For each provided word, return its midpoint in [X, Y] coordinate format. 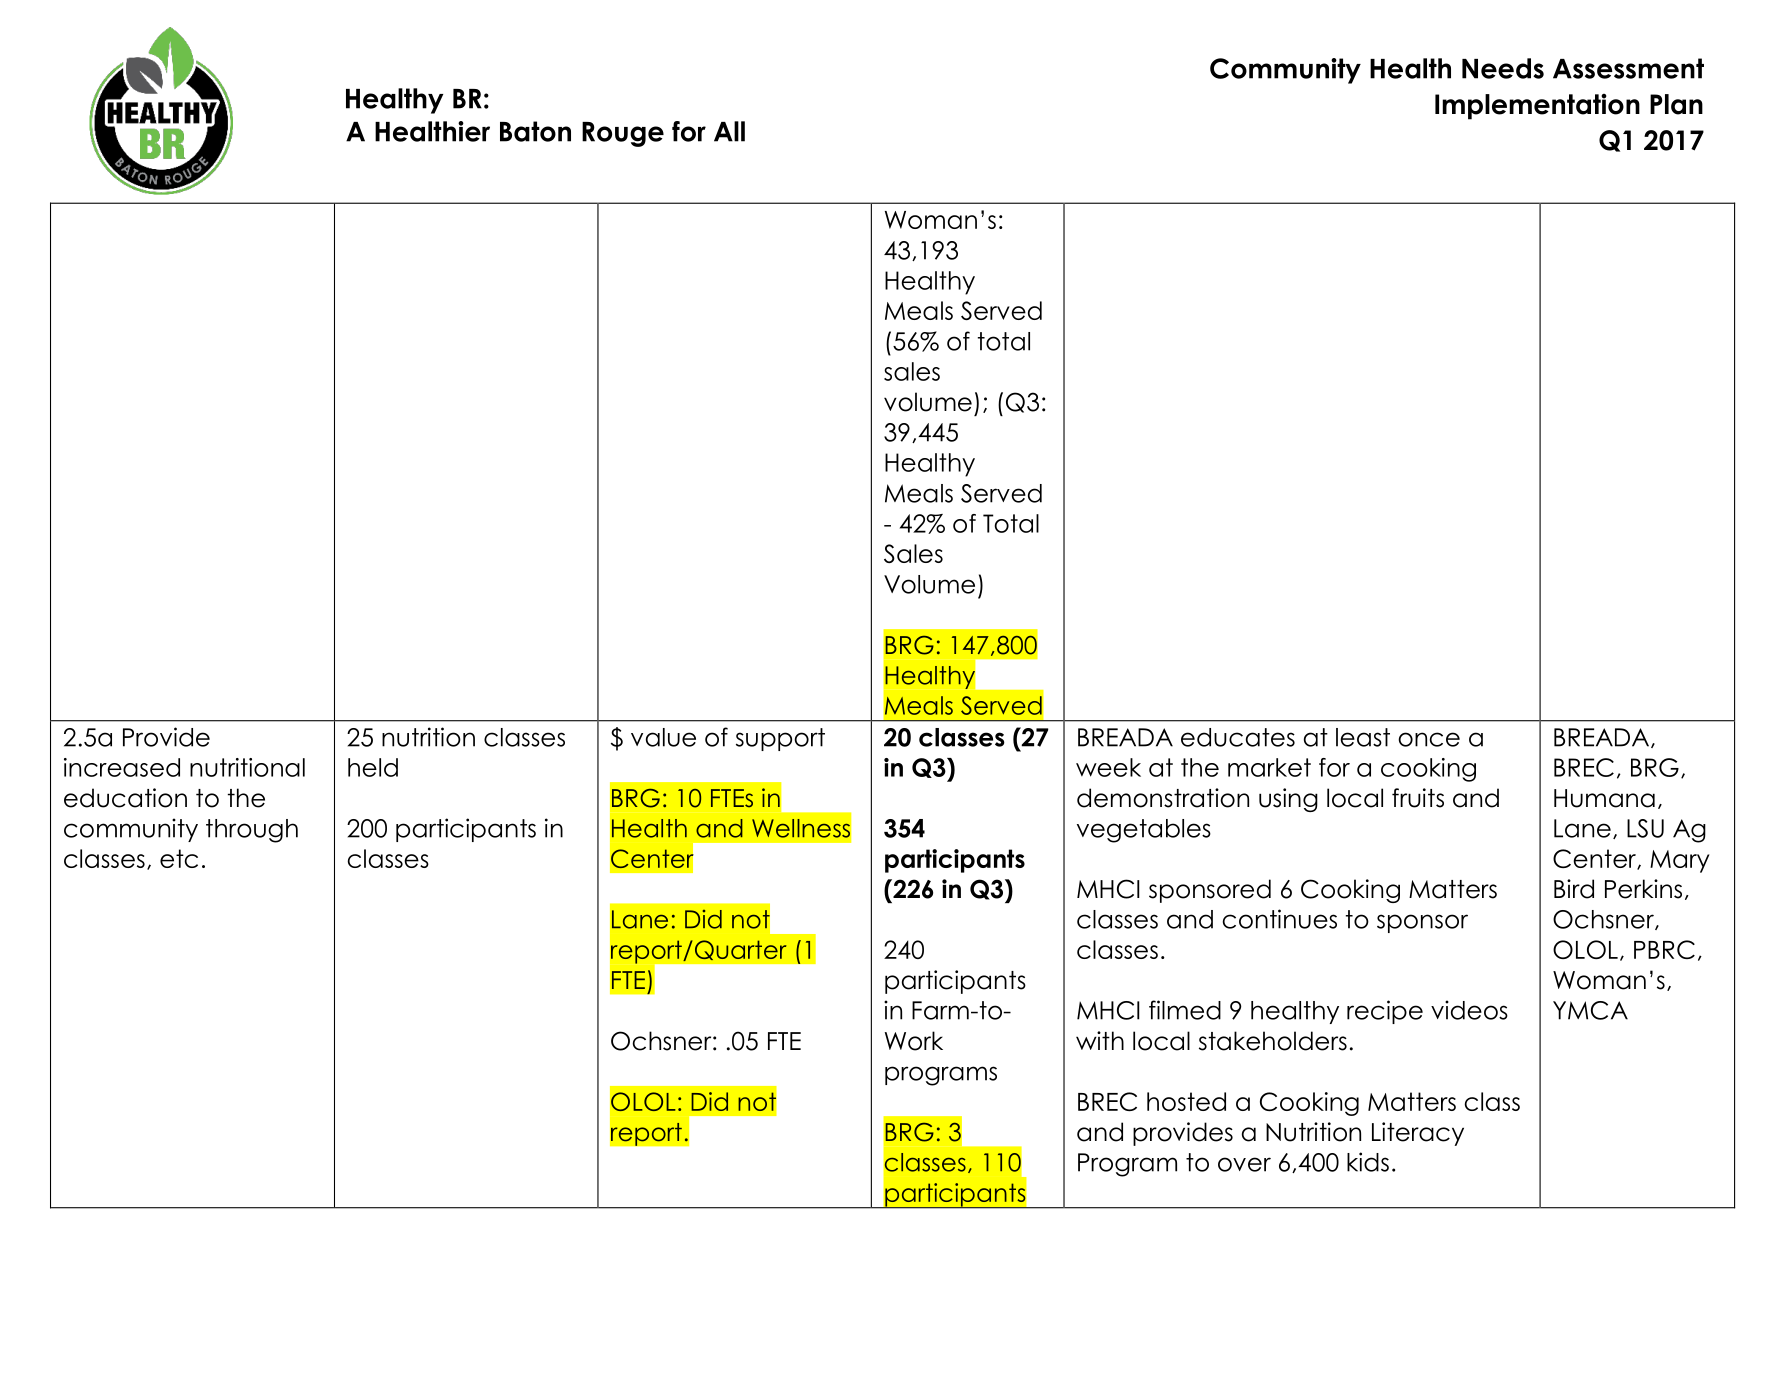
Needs [1503, 68]
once [1429, 739]
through [252, 831]
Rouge [623, 134]
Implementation [1537, 107]
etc [179, 858]
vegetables [1144, 831]
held [373, 767]
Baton [535, 131]
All [729, 131]
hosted [1186, 1101]
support [780, 739]
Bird [1574, 889]
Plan [1676, 104]
